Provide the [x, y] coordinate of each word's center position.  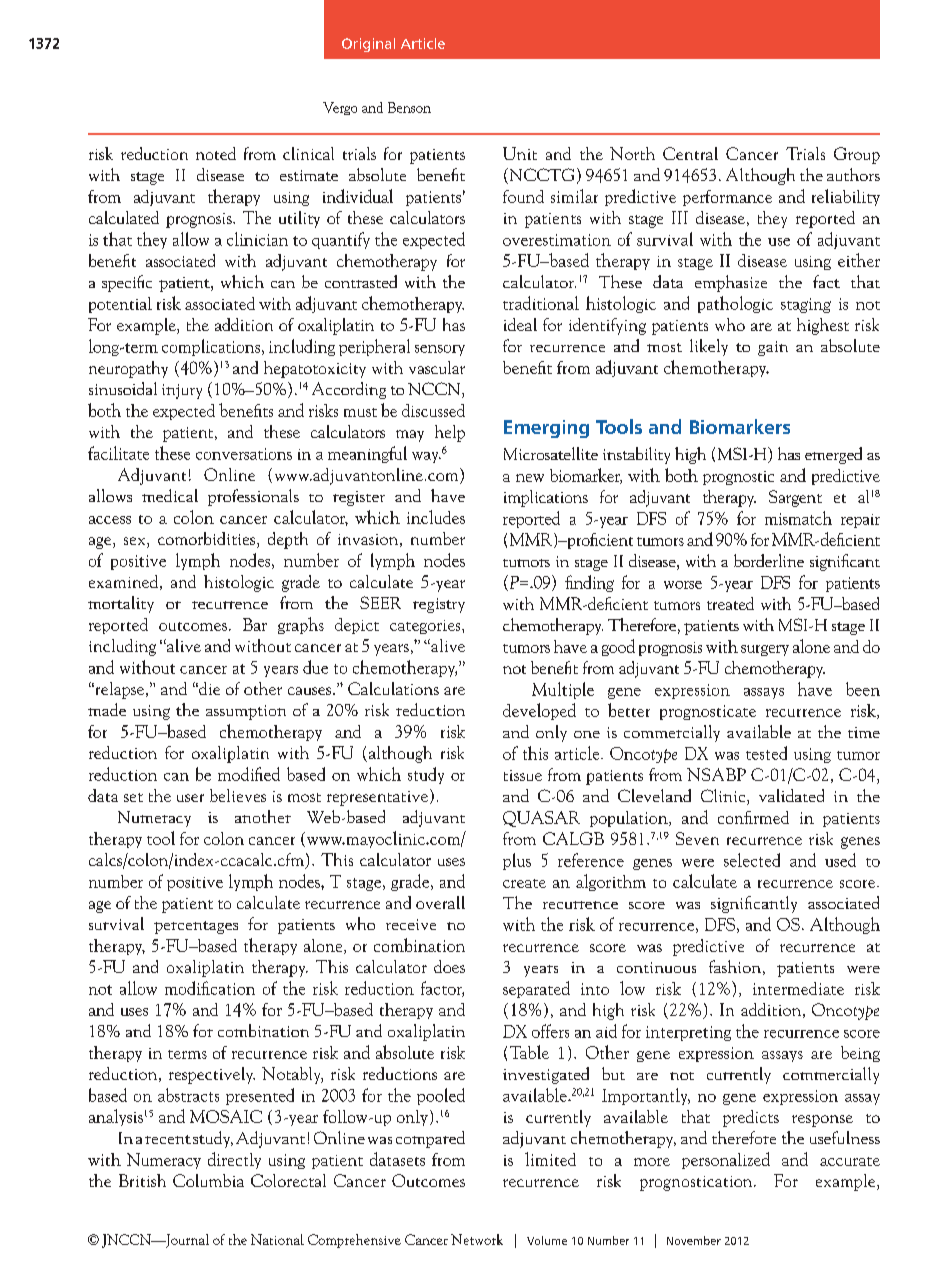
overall [440, 902]
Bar [255, 624]
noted [216, 153]
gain [773, 348]
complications [211, 347]
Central [690, 153]
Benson [409, 107]
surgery [765, 650]
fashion [735, 966]
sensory [440, 350]
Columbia [208, 1180]
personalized [726, 1160]
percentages [196, 927]
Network [477, 1239]
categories [426, 627]
